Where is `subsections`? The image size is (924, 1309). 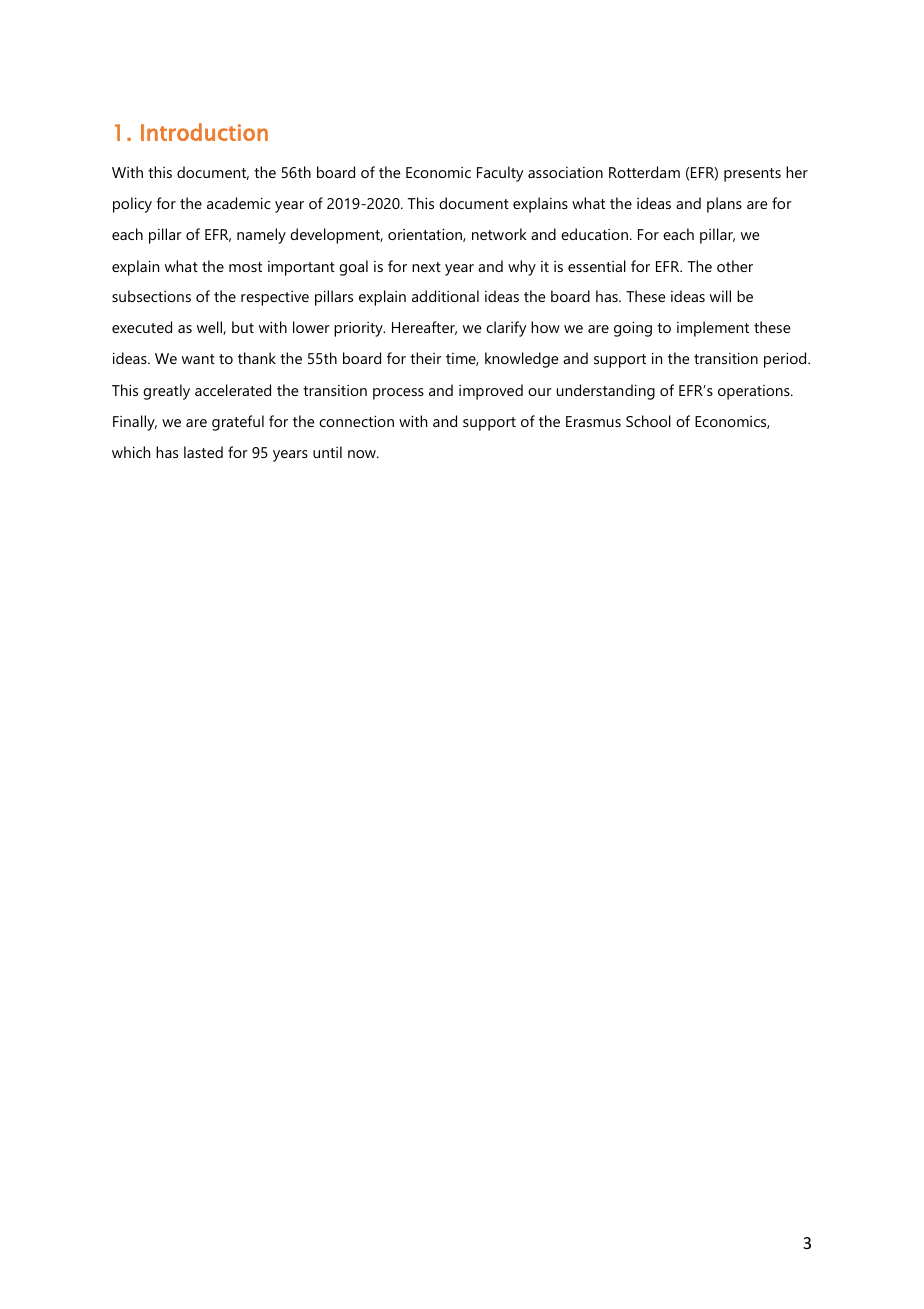
subsections is located at coordinates (151, 296).
